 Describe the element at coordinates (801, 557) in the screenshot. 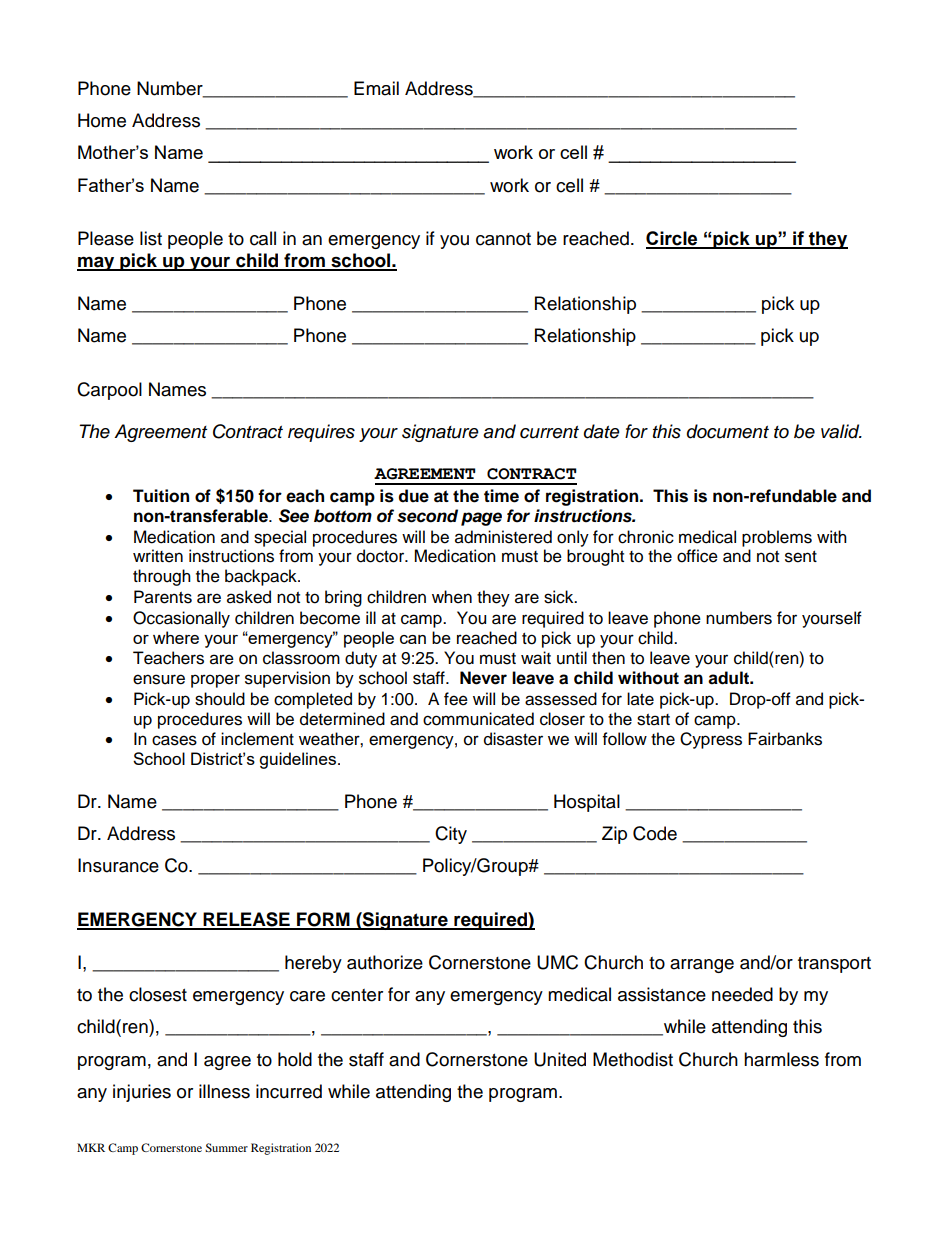

I see `sent` at that location.
